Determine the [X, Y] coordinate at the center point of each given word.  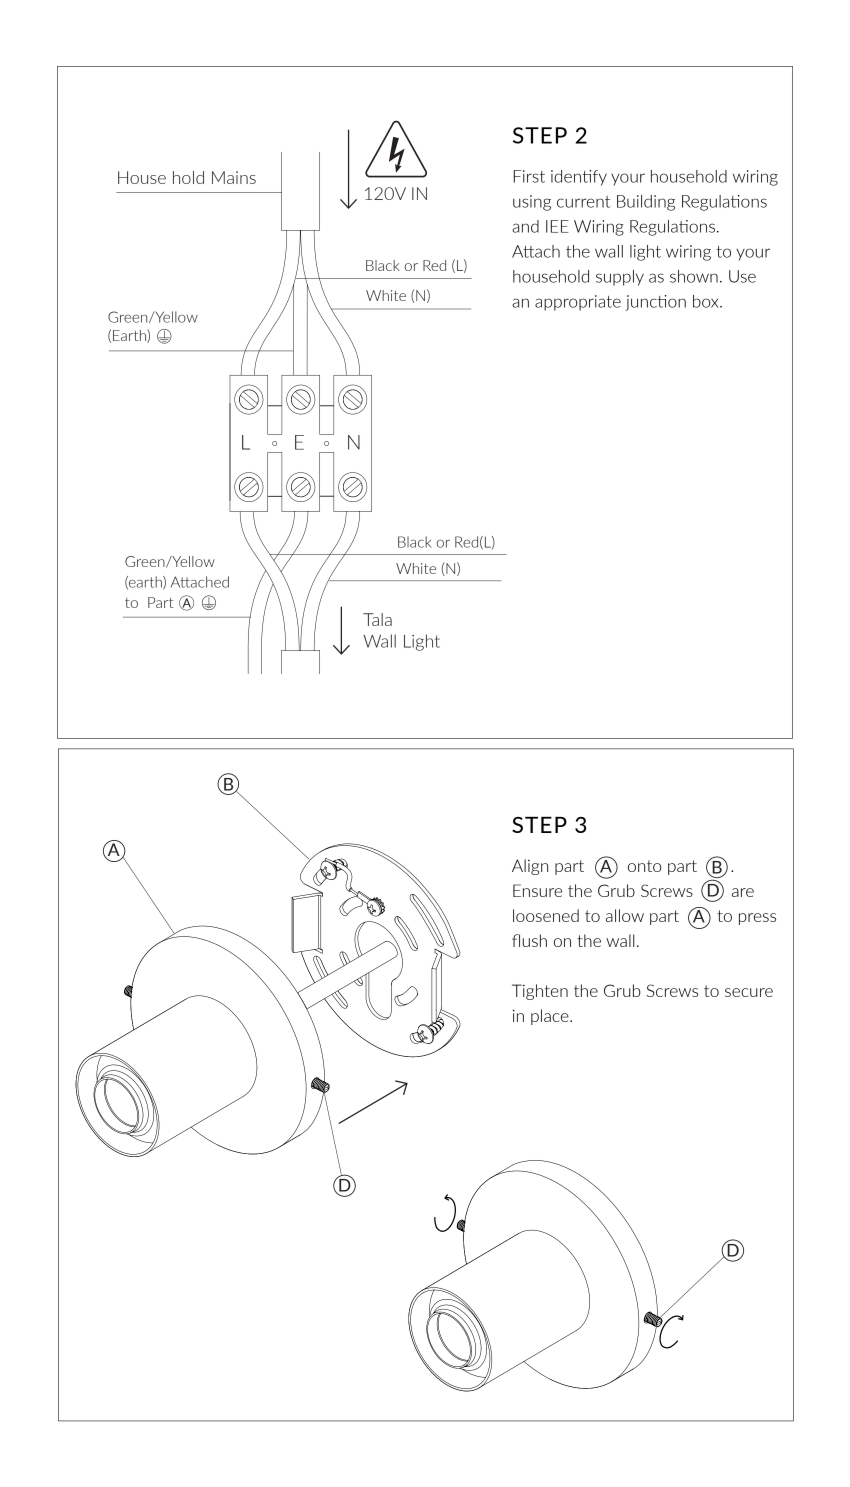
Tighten [540, 992]
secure [749, 992]
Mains [234, 177]
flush [529, 940]
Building [646, 203]
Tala [377, 619]
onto [644, 866]
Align [530, 867]
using [532, 203]
